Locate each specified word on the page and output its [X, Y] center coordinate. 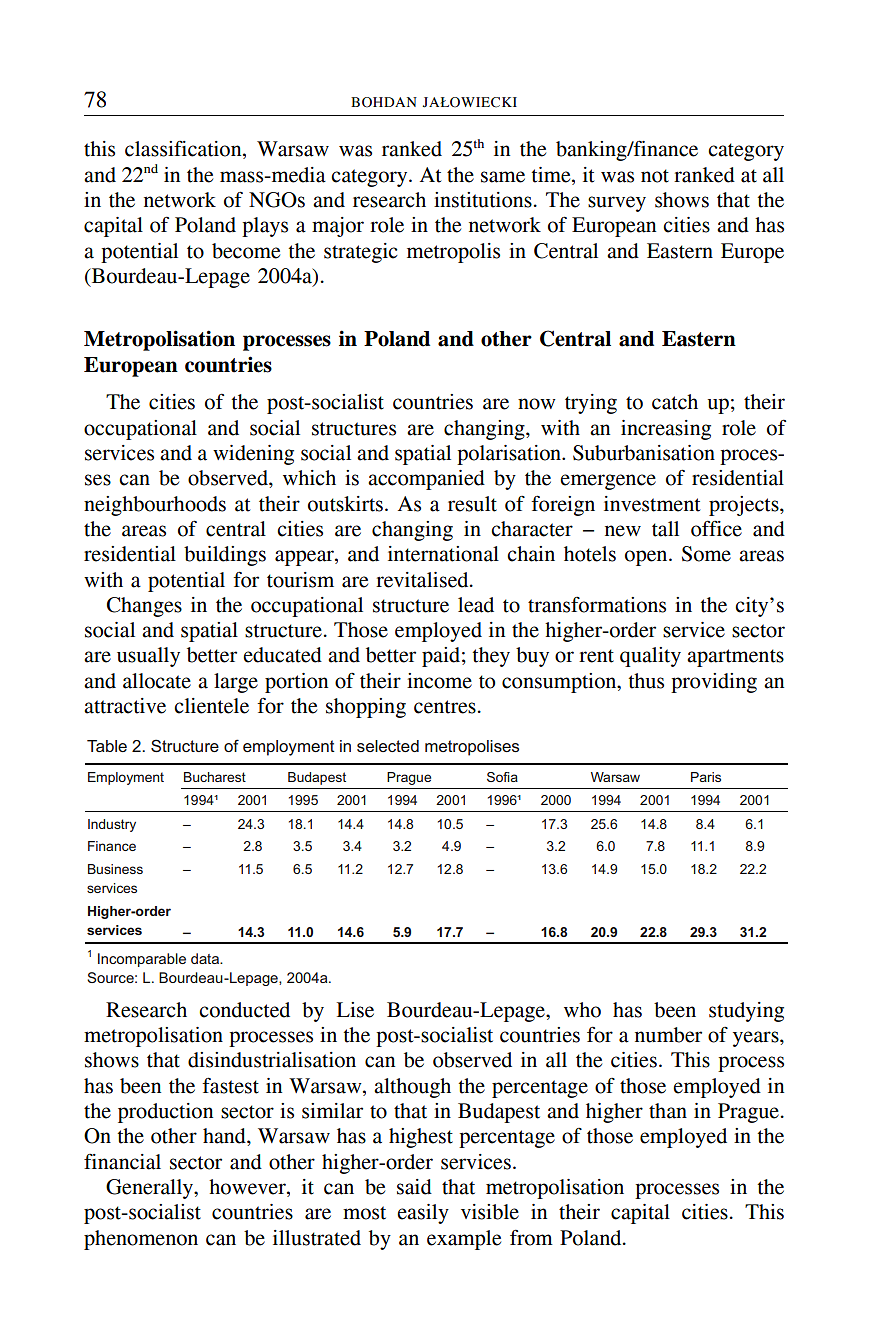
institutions [483, 200]
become [246, 251]
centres [445, 707]
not [655, 176]
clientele [211, 706]
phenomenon [141, 1240]
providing [714, 683]
